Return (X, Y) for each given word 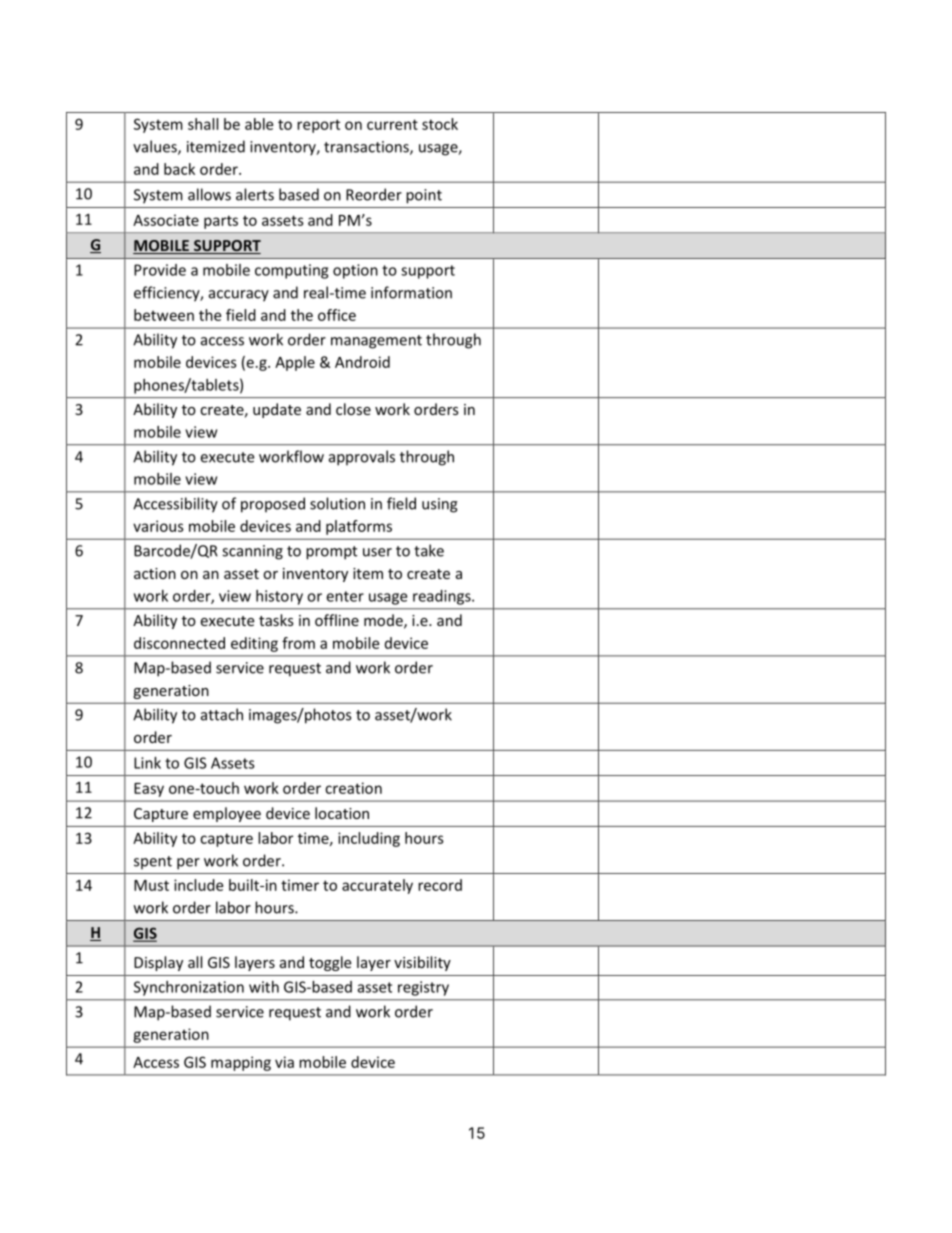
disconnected (179, 643)
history (279, 597)
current (392, 124)
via (284, 1062)
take (429, 550)
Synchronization (189, 988)
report (318, 126)
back (179, 169)
